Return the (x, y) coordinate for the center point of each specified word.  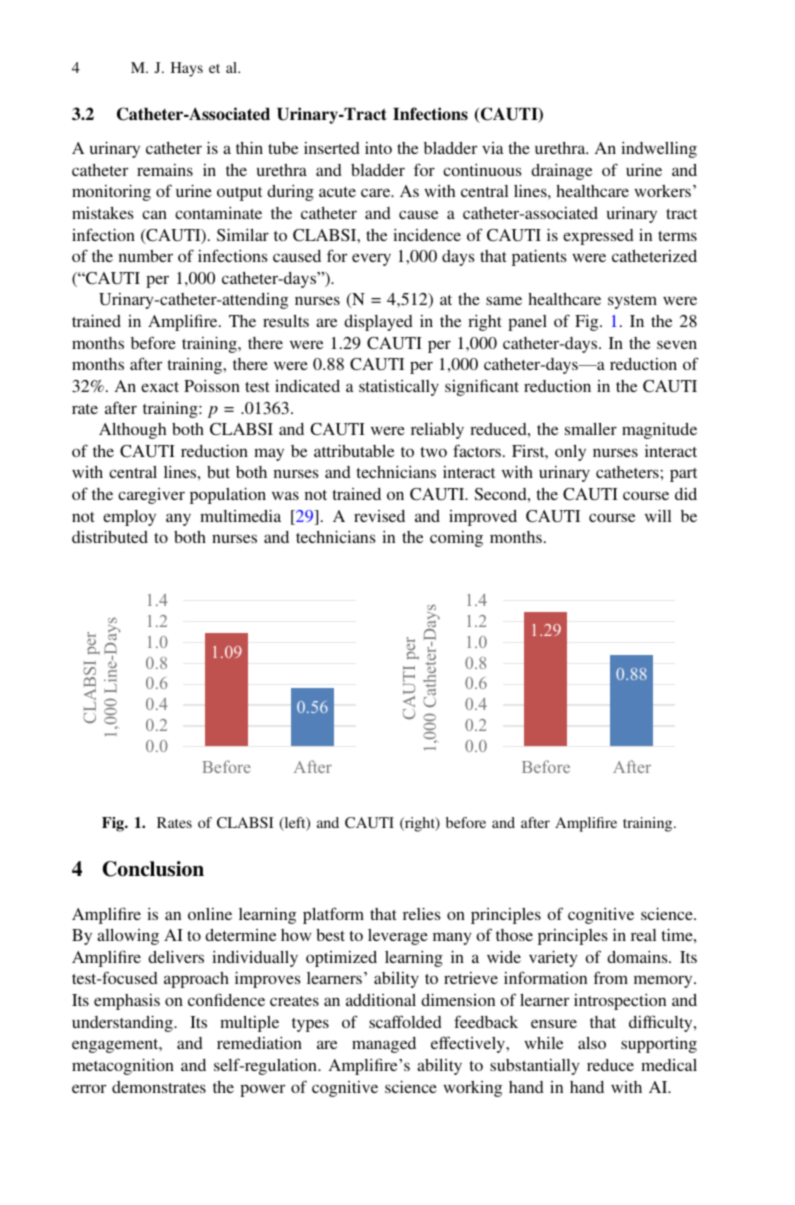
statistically (399, 387)
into (378, 148)
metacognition (123, 1066)
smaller (591, 429)
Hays (187, 69)
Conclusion (153, 869)
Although (132, 431)
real (643, 935)
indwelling (659, 149)
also (592, 1043)
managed (384, 1045)
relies (422, 913)
